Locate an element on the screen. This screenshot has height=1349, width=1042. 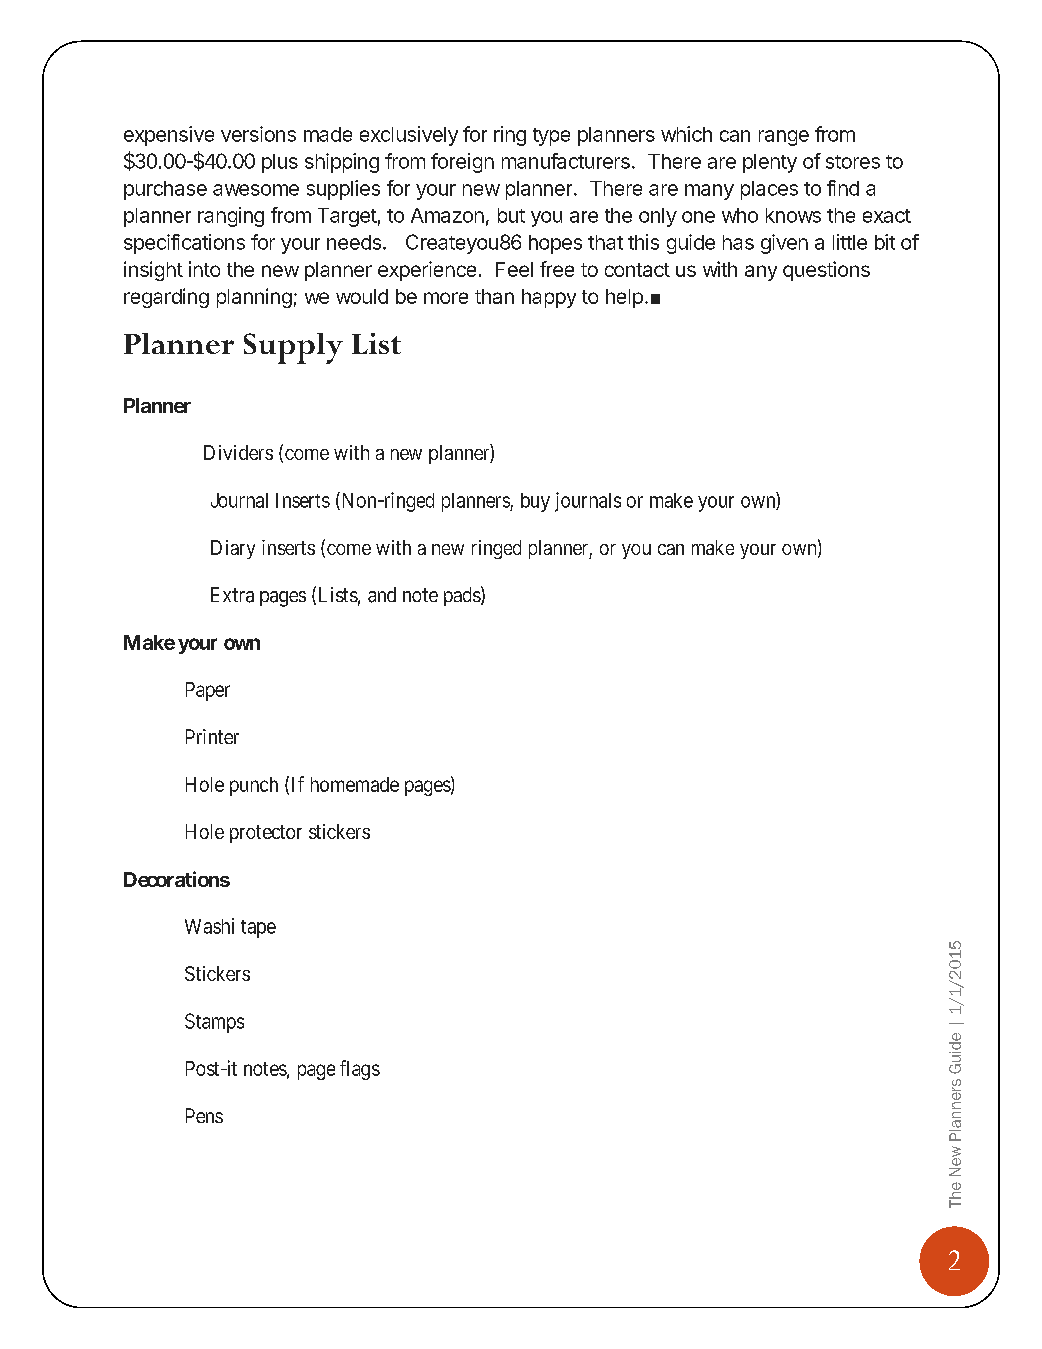
plenty is located at coordinates (770, 163).
